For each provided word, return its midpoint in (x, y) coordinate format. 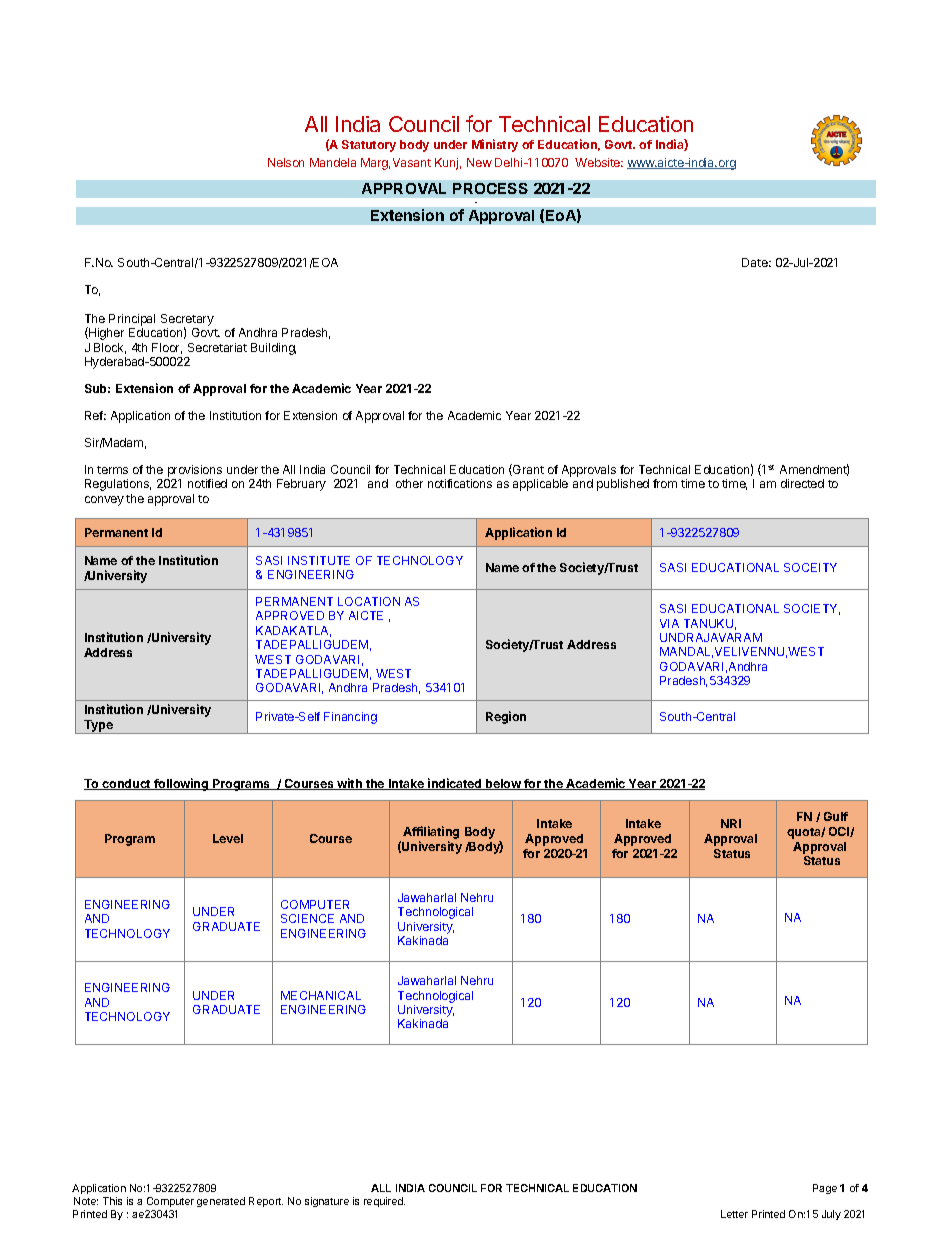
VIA (669, 623)
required (384, 1202)
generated (221, 1202)
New (479, 162)
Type (98, 727)
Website (599, 162)
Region (506, 717)
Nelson (286, 162)
